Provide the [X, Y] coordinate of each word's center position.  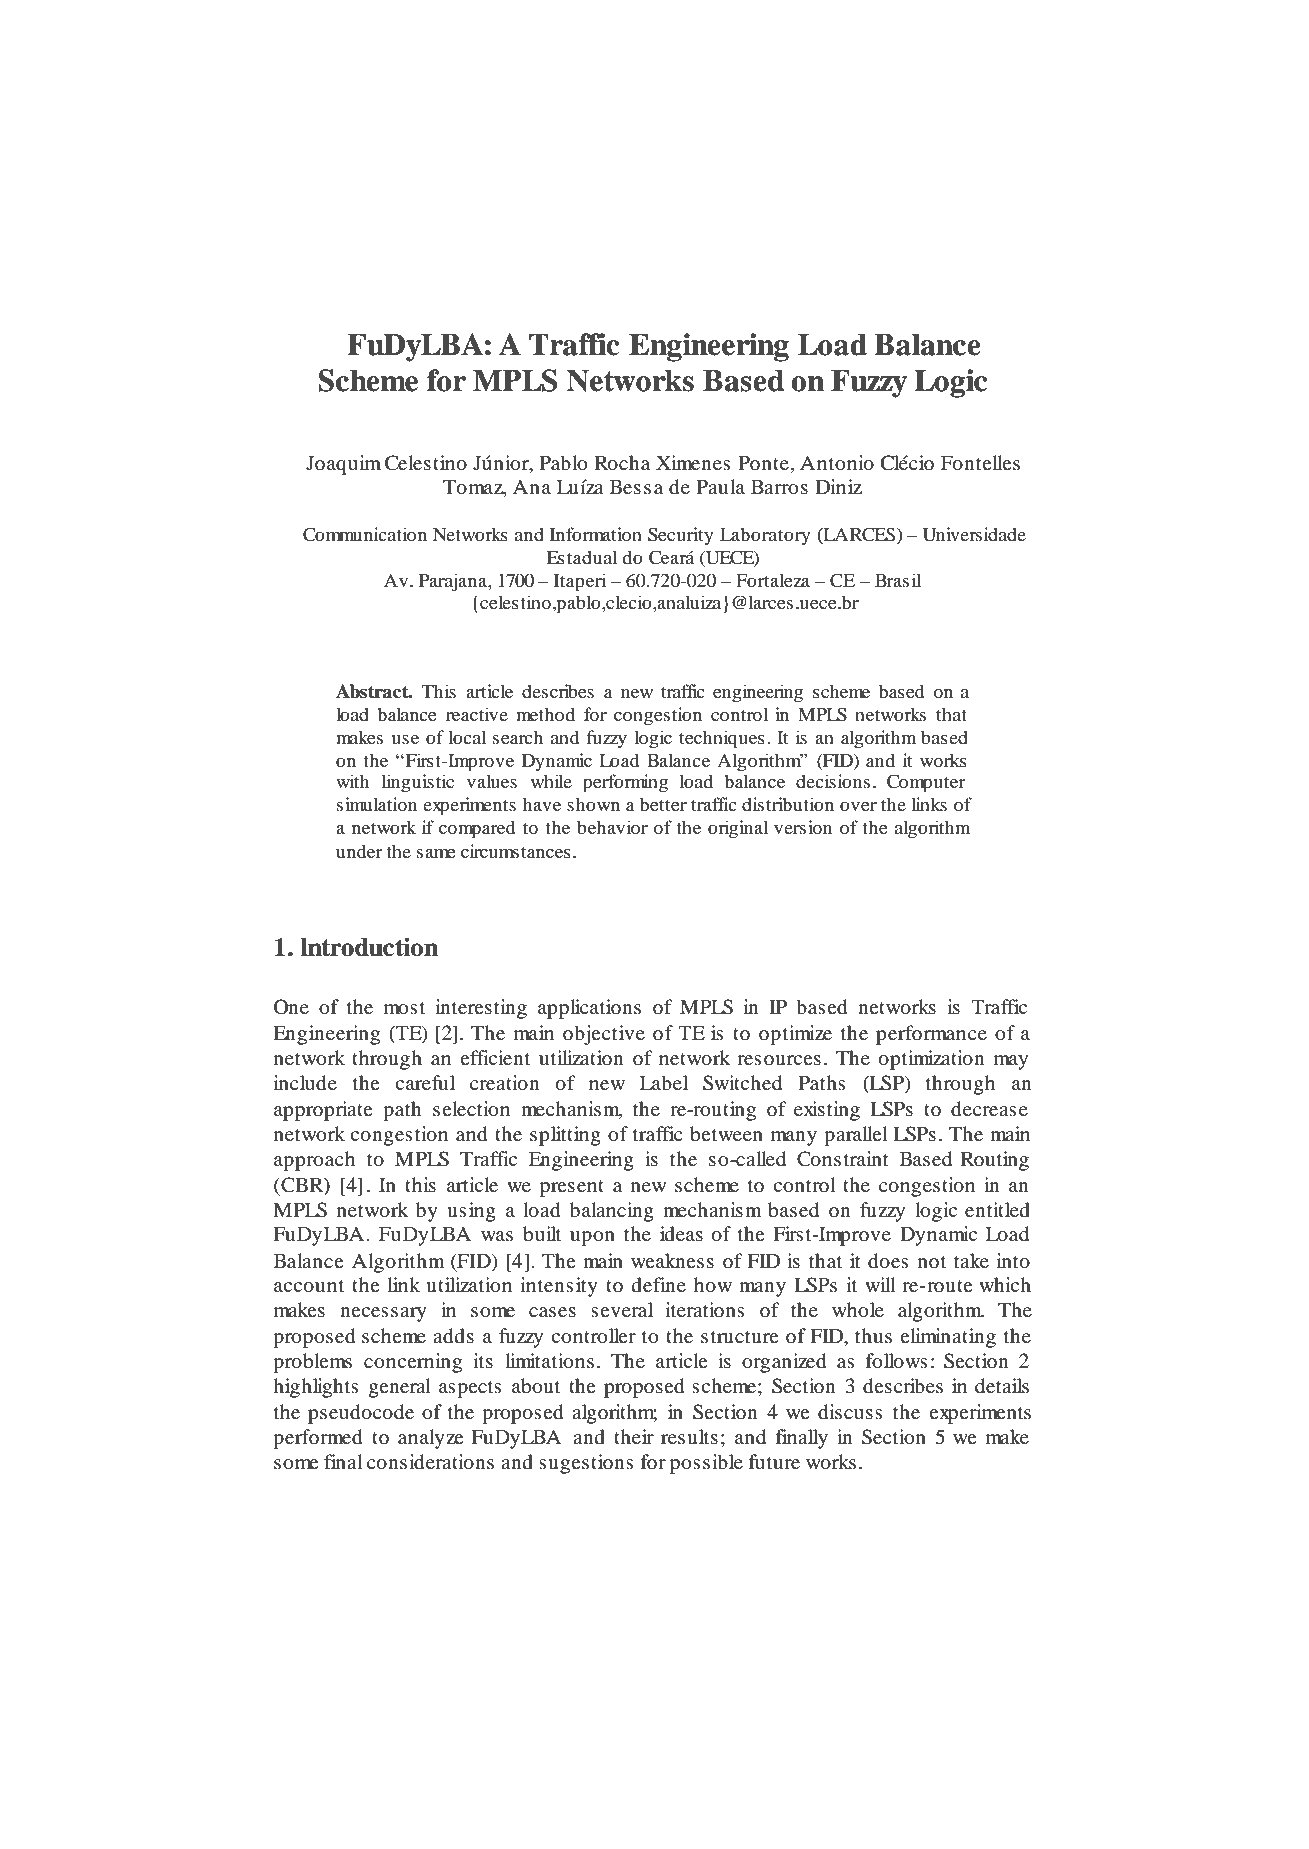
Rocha [622, 463]
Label [664, 1083]
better [663, 804]
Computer [926, 783]
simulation [377, 804]
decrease [989, 1109]
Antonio [837, 463]
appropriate [323, 1111]
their [634, 1436]
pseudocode [361, 1414]
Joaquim [343, 465]
